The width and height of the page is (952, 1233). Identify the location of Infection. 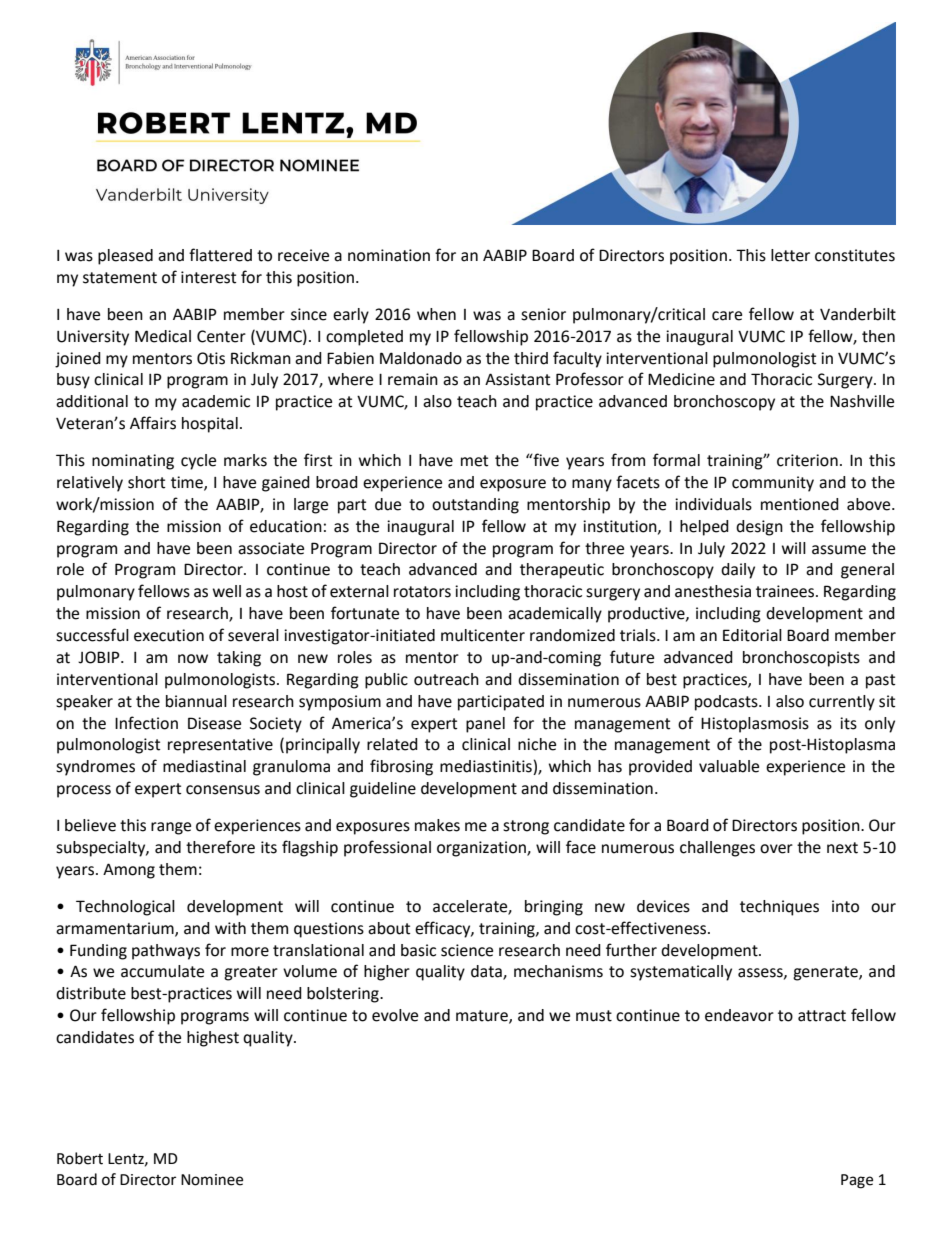
(146, 723).
